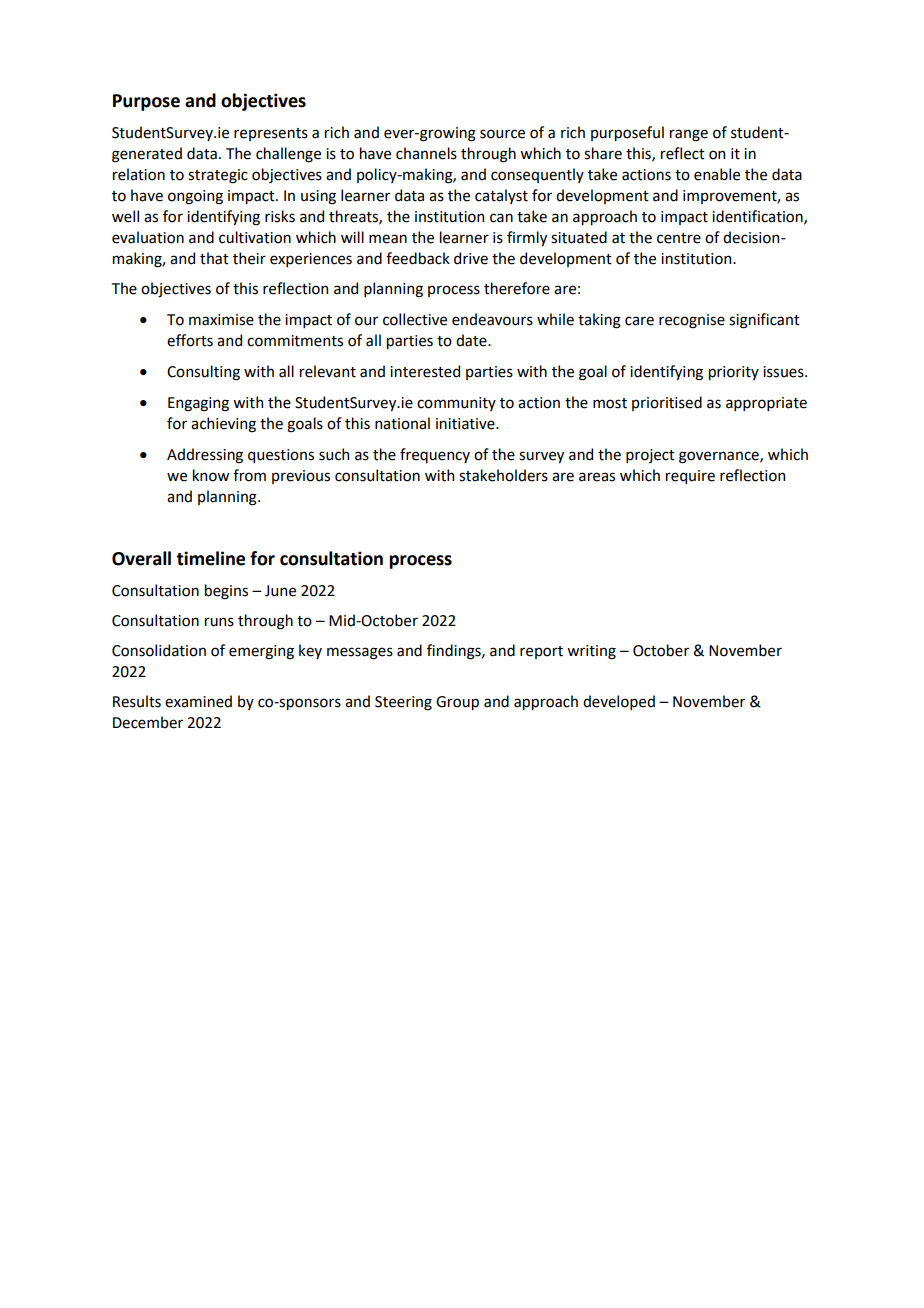 This image has width=924, height=1308. Describe the element at coordinates (466, 424) in the image. I see `initiative` at that location.
